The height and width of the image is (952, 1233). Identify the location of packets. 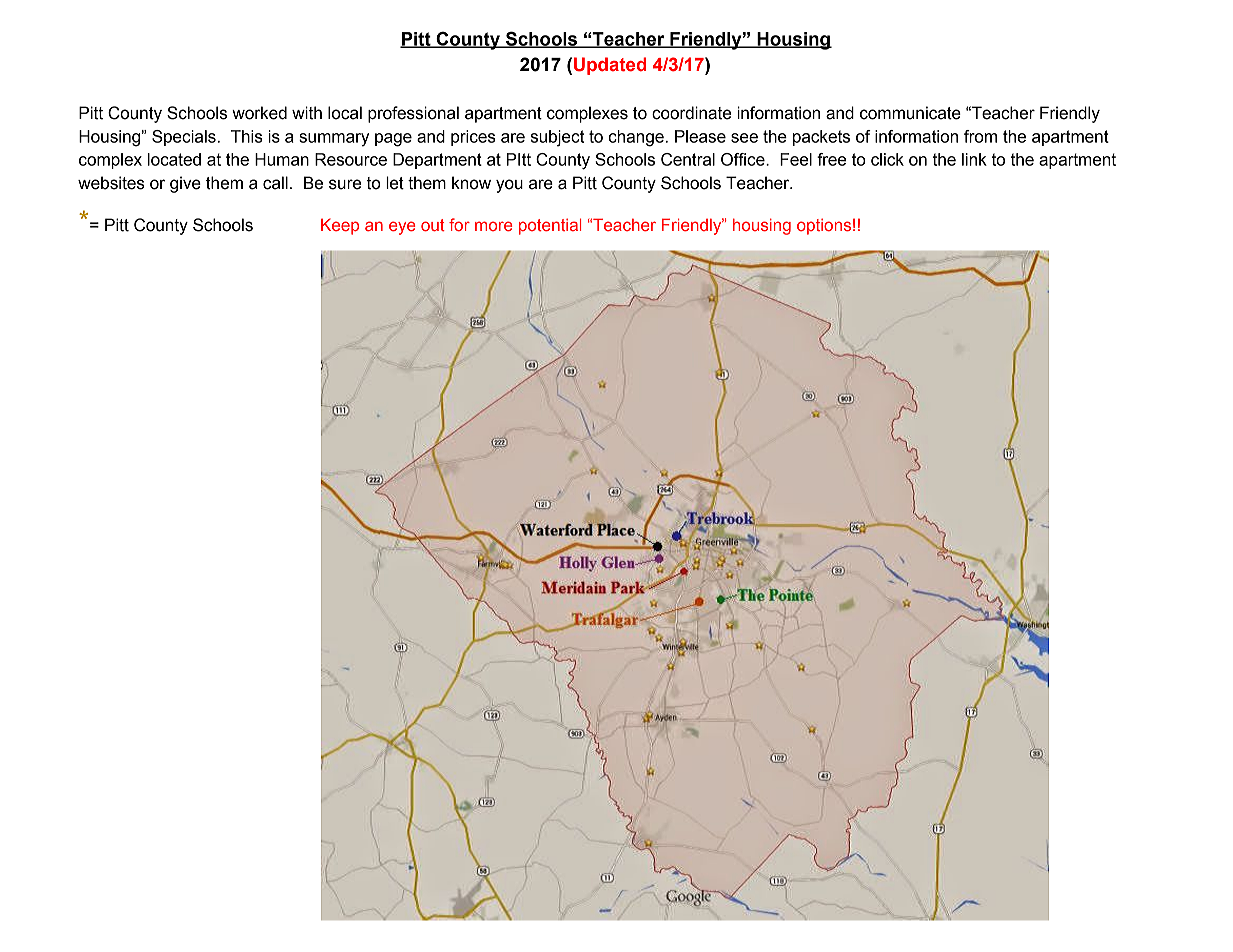
(821, 138).
